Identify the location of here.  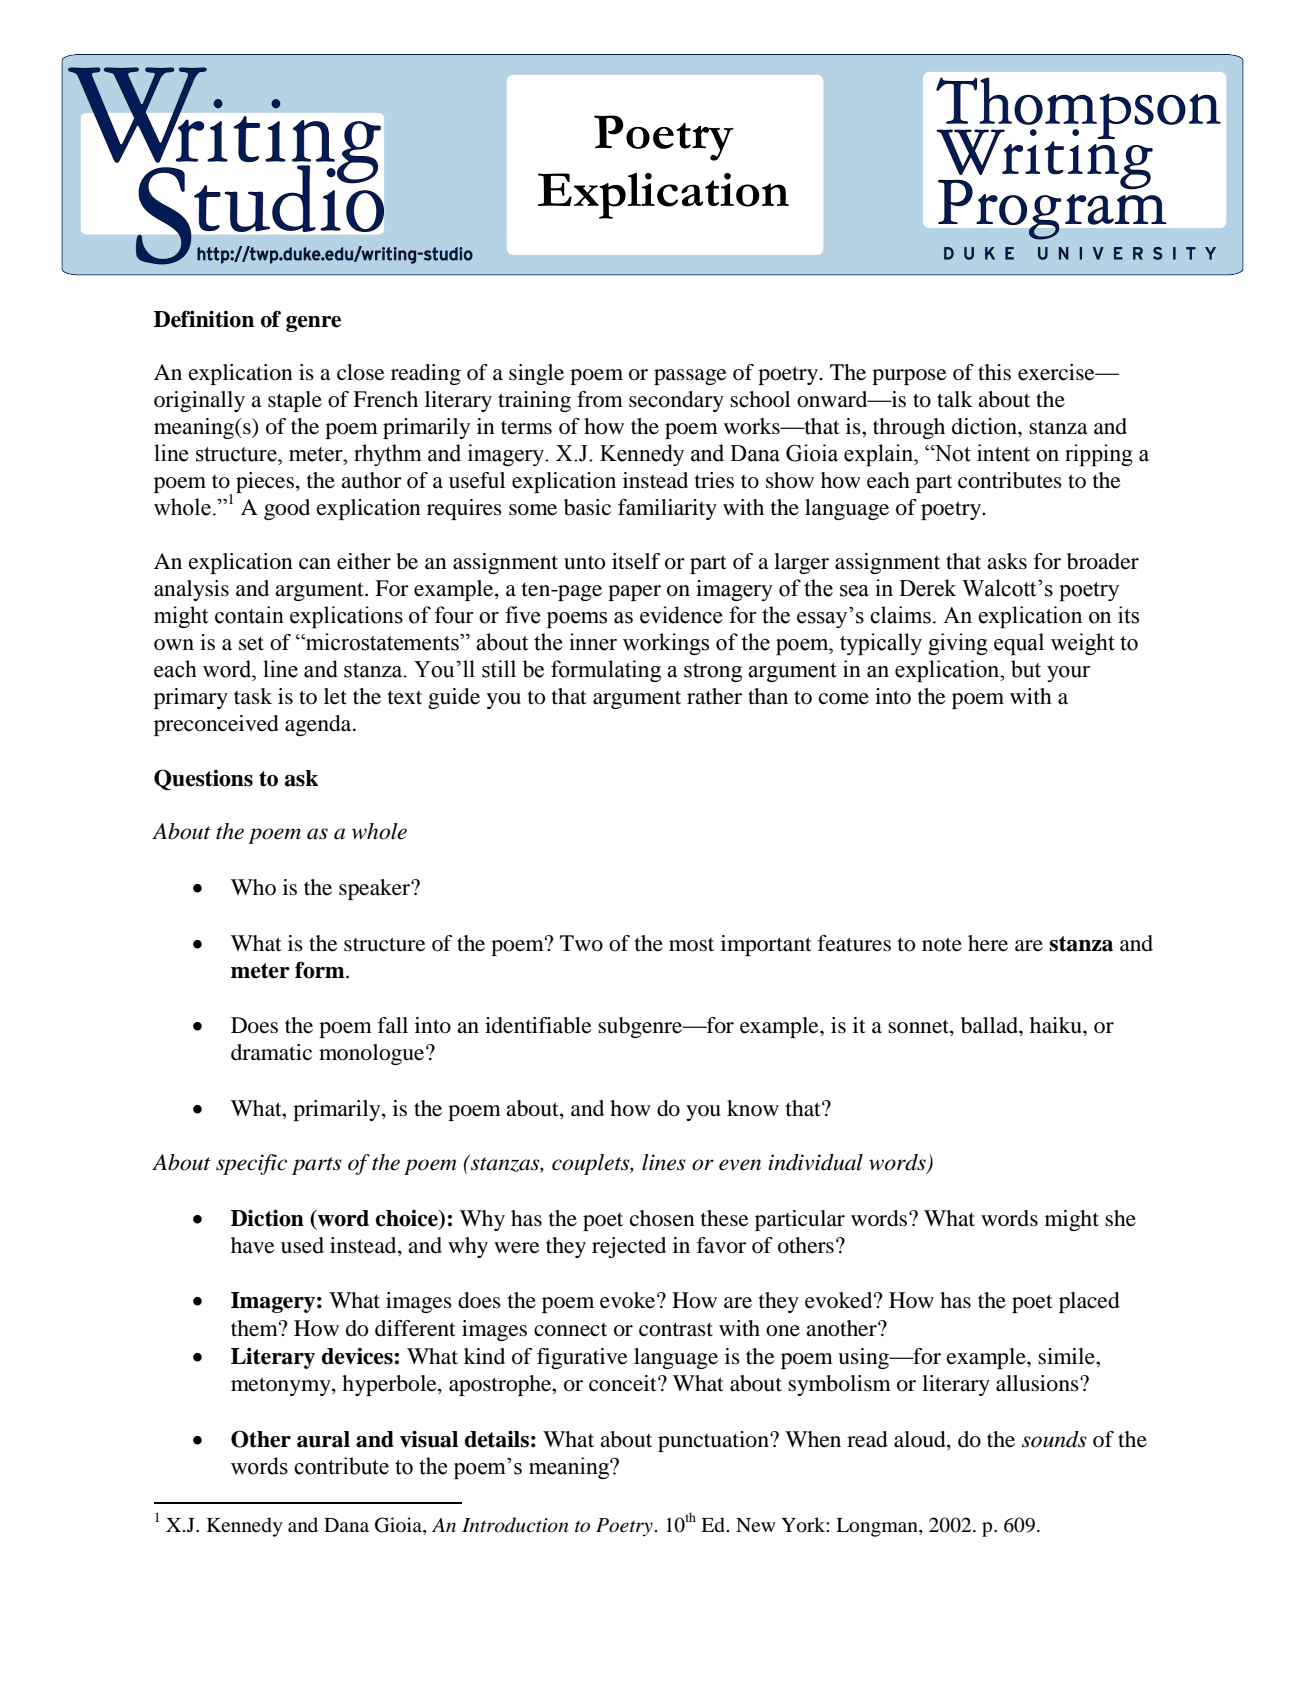
(988, 943).
